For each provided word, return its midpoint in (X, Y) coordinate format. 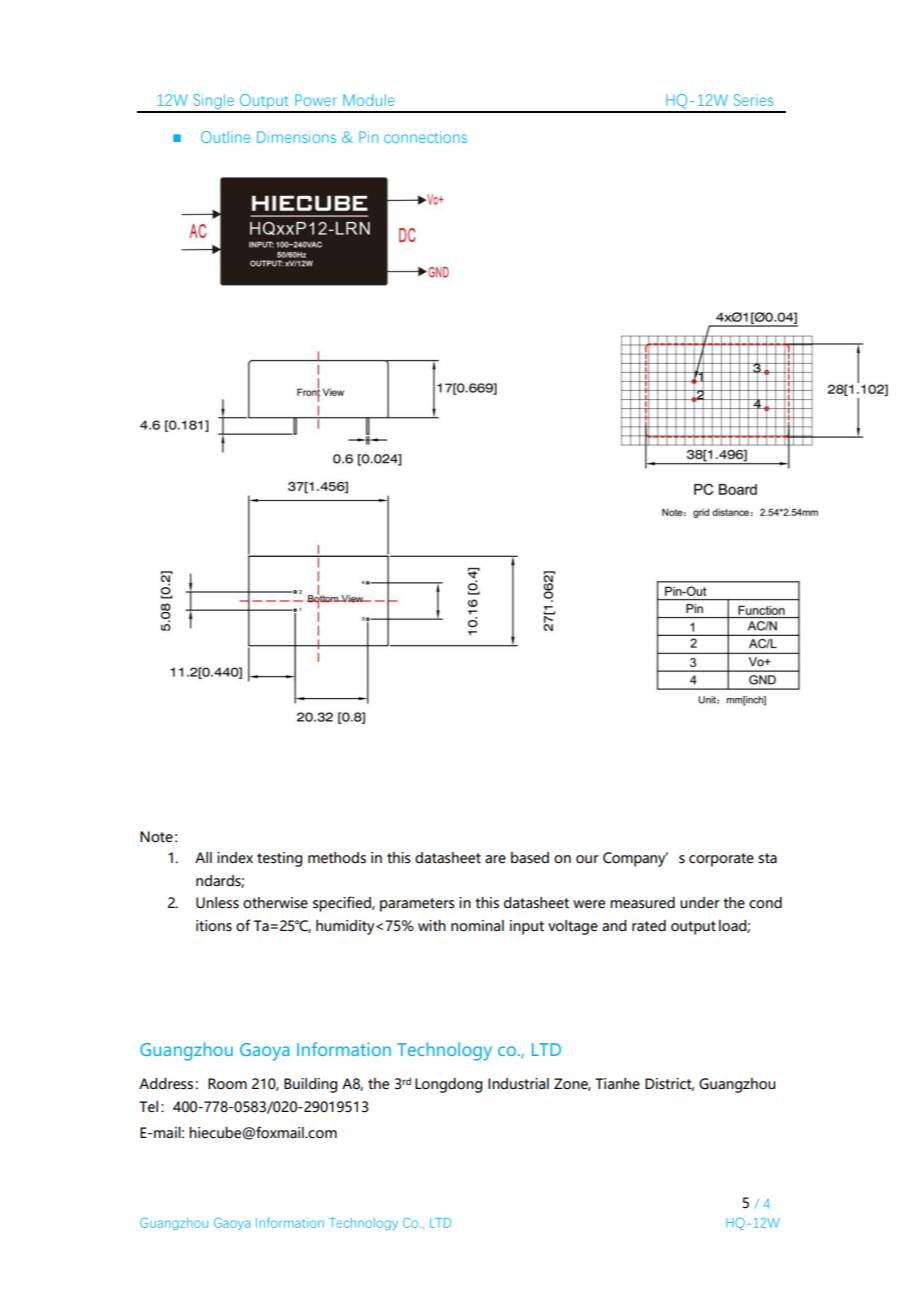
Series (753, 100)
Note (156, 837)
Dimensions (296, 137)
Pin (368, 137)
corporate (721, 860)
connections (425, 137)
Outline (225, 137)
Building (310, 1085)
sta (767, 858)
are (495, 859)
